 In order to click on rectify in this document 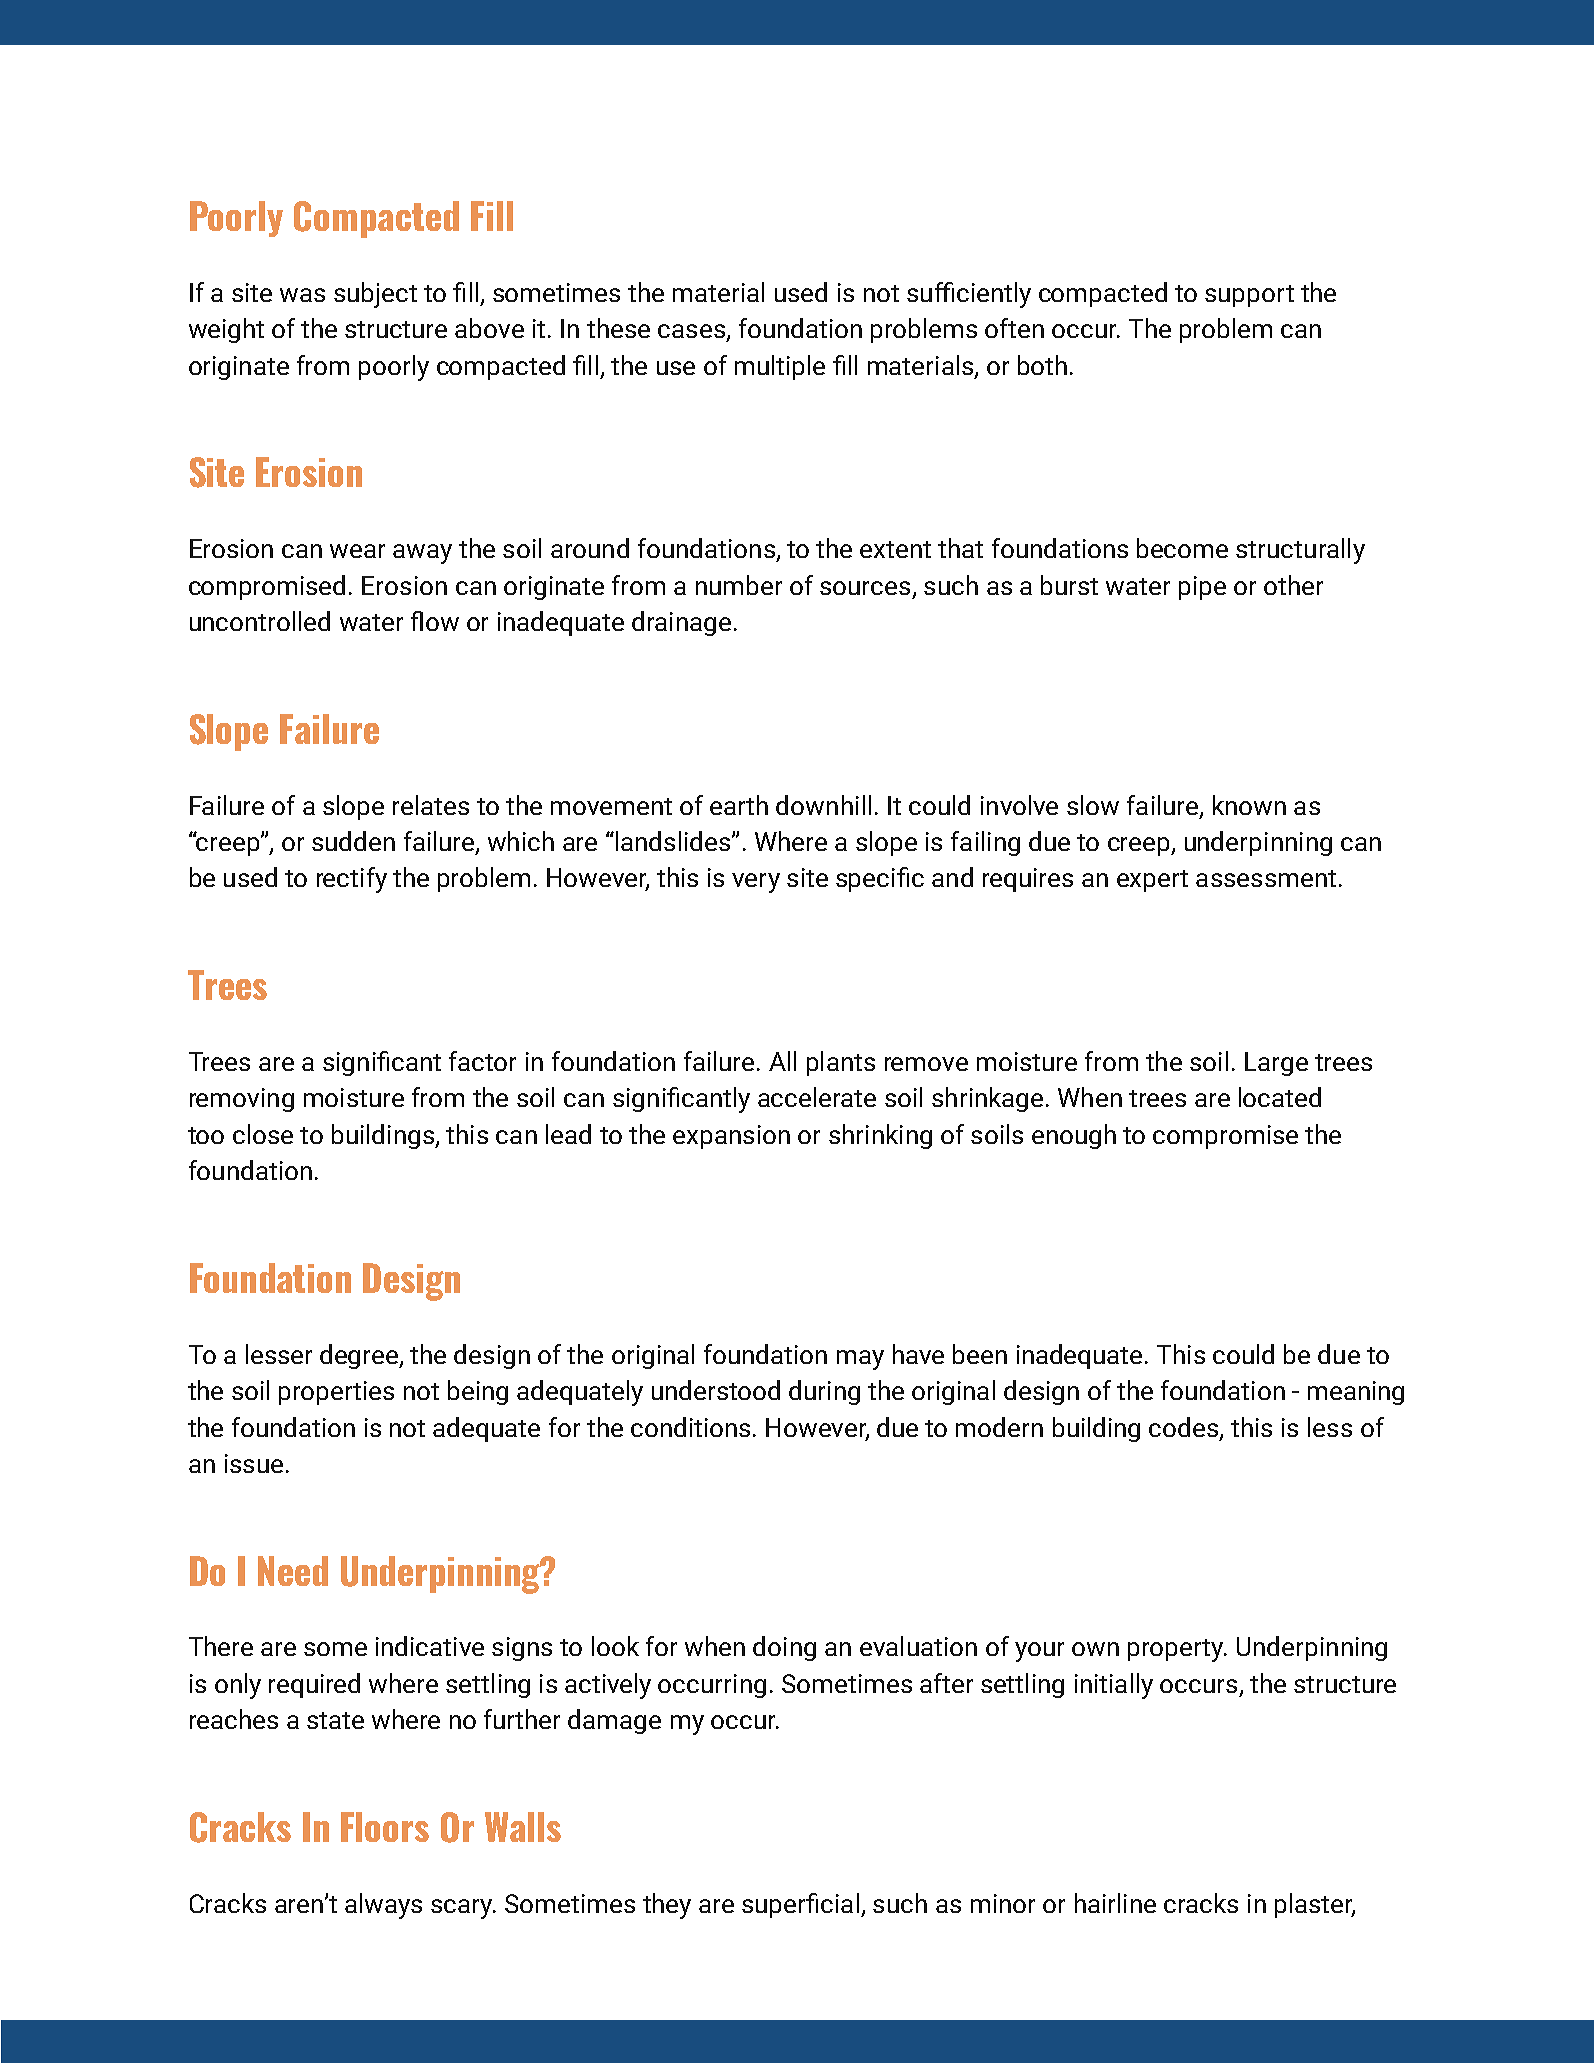, I will do `click(352, 880)`.
